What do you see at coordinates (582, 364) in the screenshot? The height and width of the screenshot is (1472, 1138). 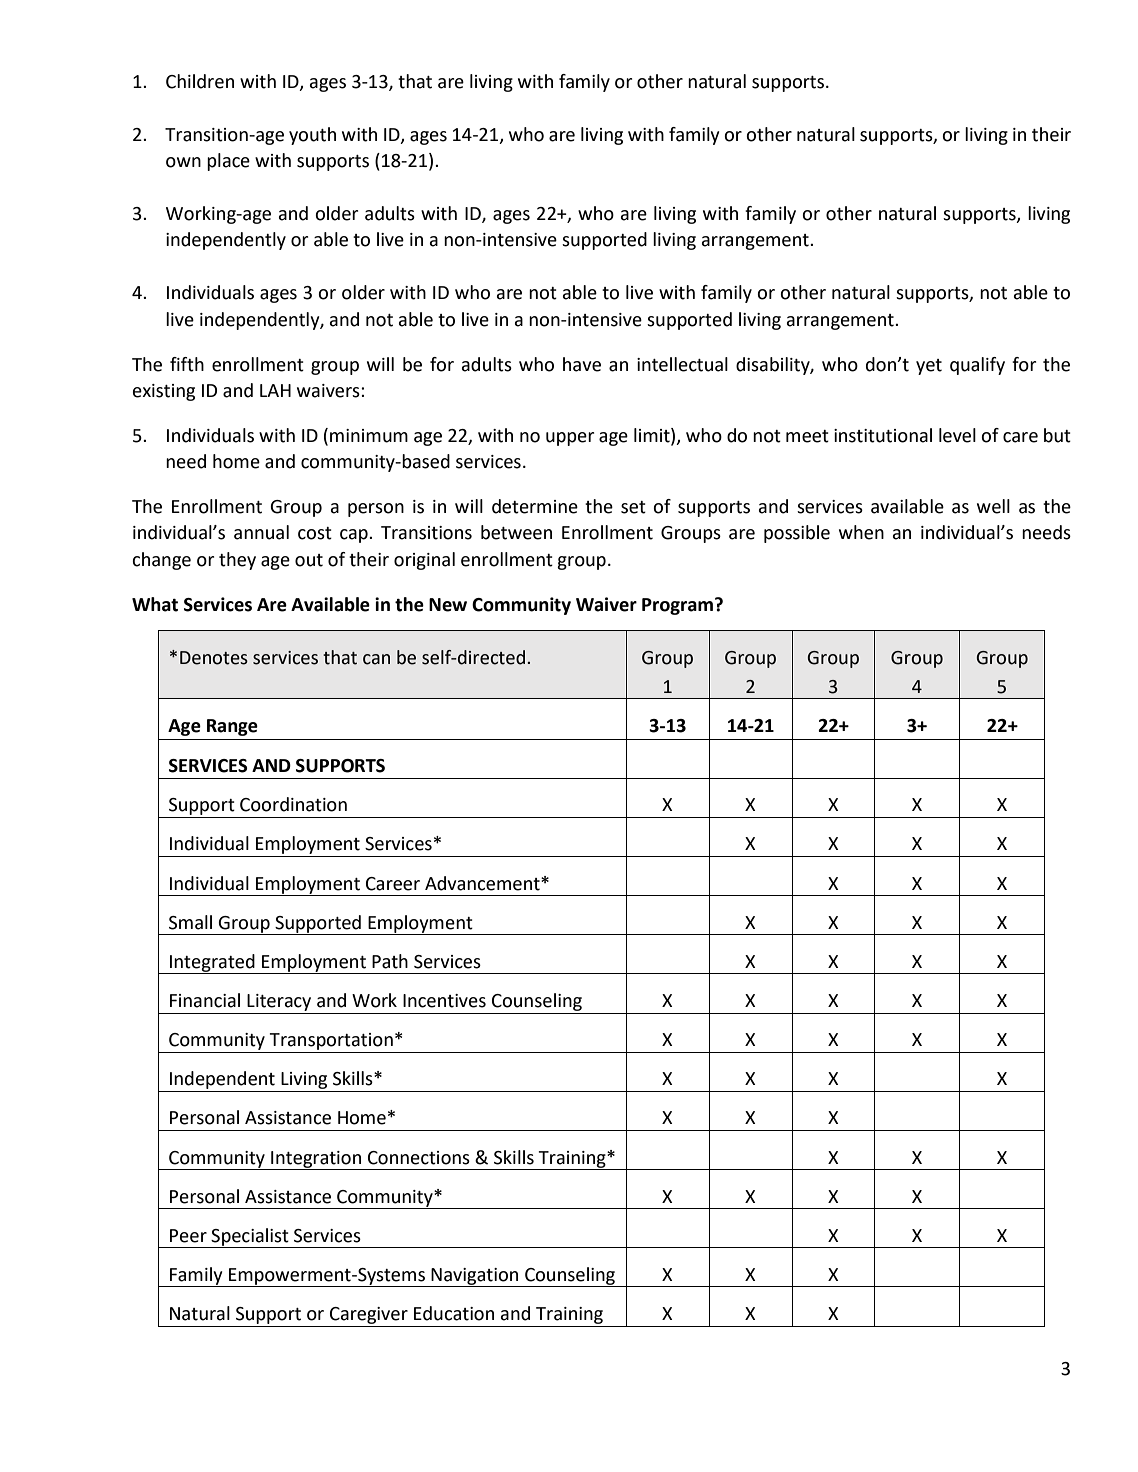 I see `have` at bounding box center [582, 364].
